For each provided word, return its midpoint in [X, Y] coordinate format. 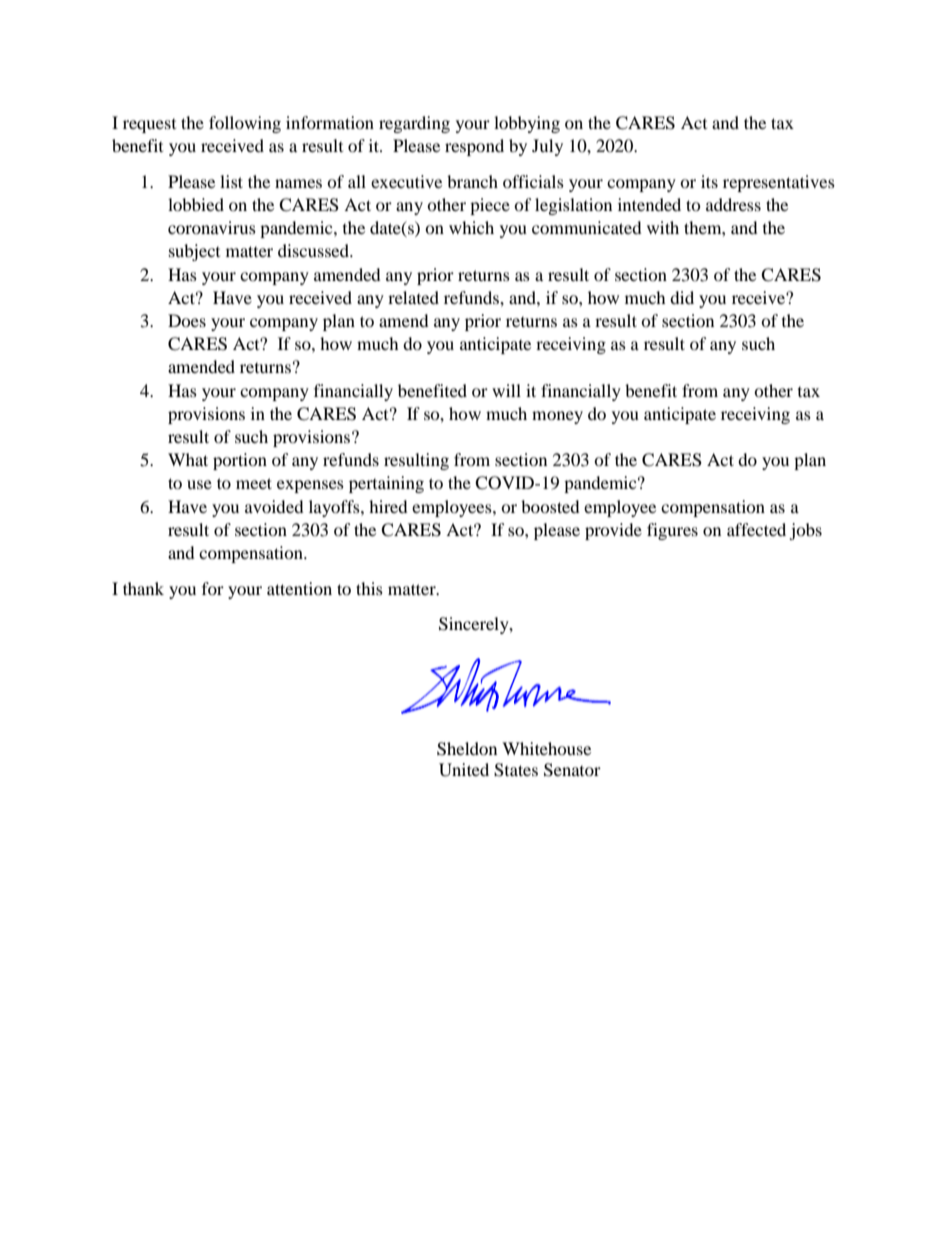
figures [672, 531]
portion [240, 461]
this [369, 588]
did [682, 297]
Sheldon [467, 749]
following [245, 124]
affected [756, 529]
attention [299, 588]
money [557, 417]
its [709, 181]
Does [187, 320]
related [413, 297]
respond [474, 147]
